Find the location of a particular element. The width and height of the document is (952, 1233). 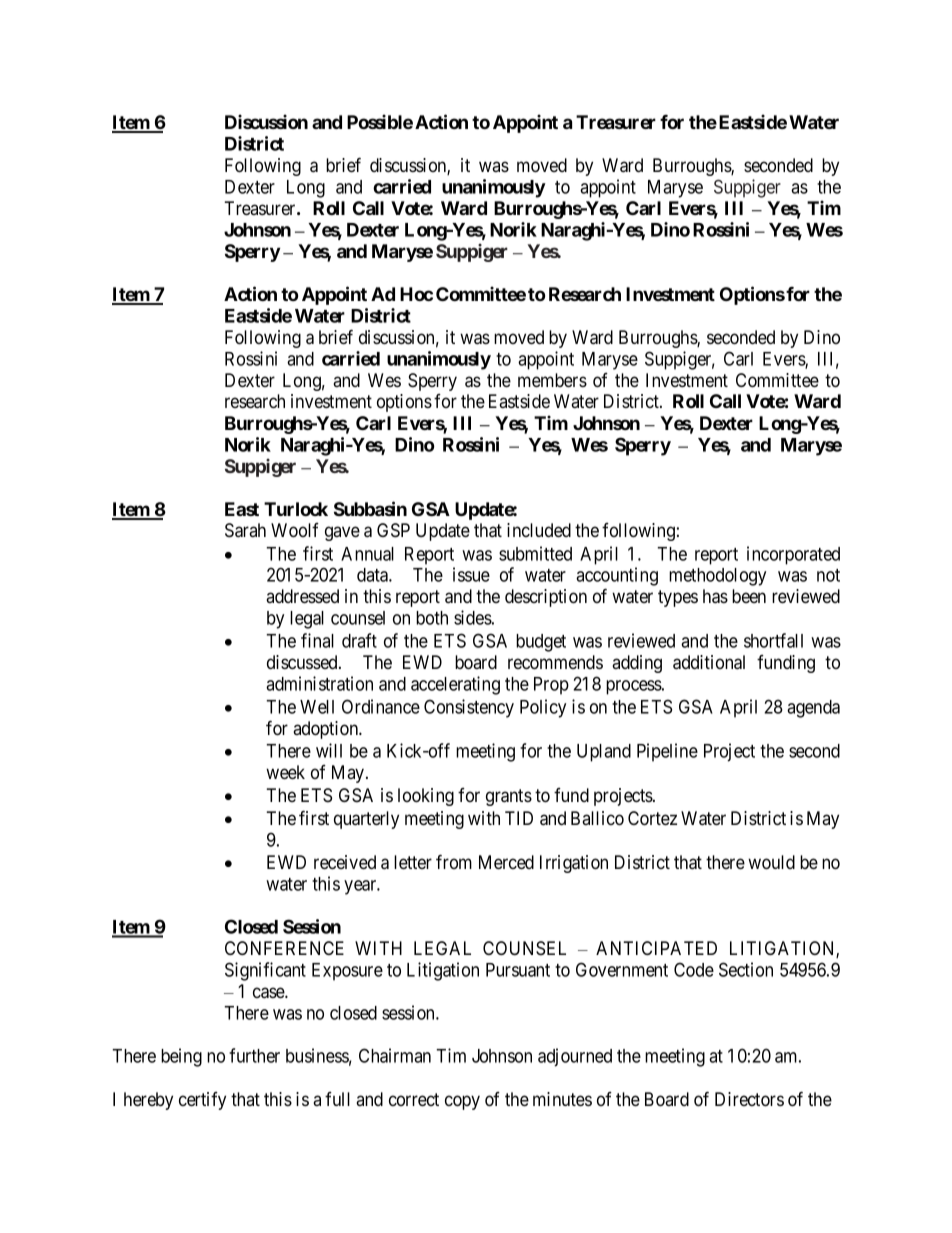

copy is located at coordinates (462, 1102).
